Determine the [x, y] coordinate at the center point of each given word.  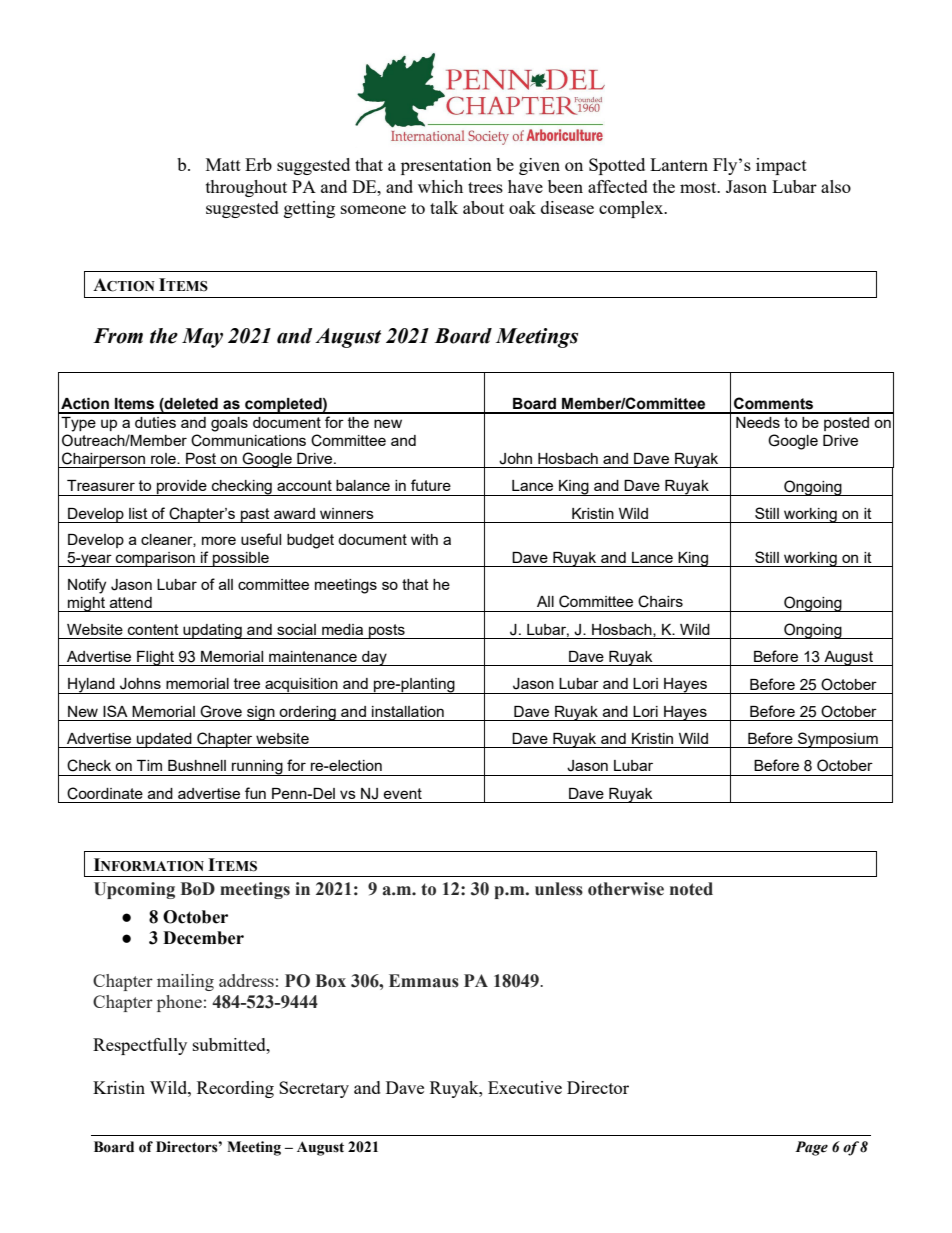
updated [164, 740]
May [202, 338]
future [431, 485]
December [203, 938]
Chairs [660, 601]
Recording [235, 1089]
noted [691, 889]
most [699, 187]
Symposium [838, 740]
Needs [758, 422]
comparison [155, 559]
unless [559, 889]
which [440, 186]
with [424, 539]
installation [408, 711]
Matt [223, 164]
